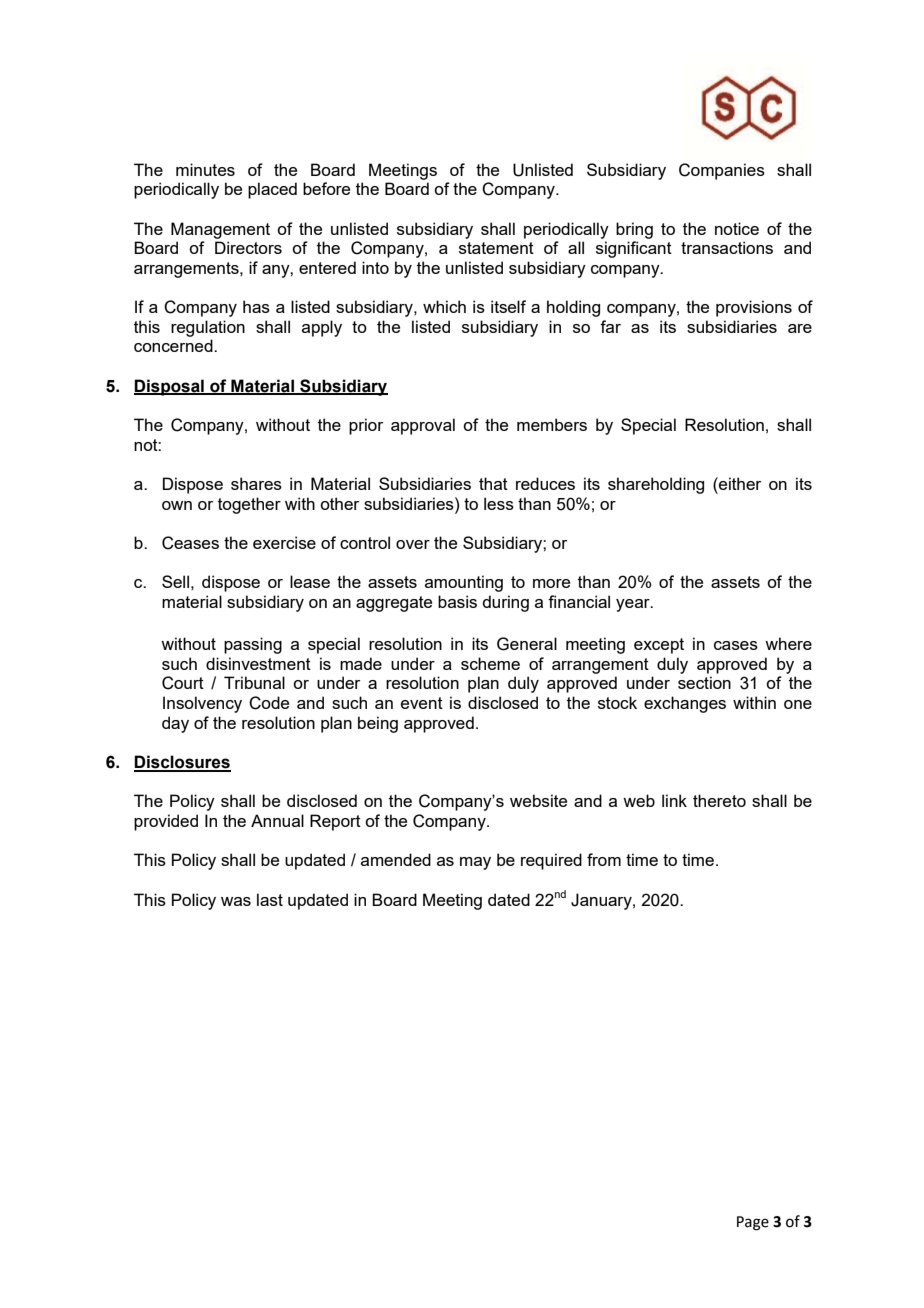 Image resolution: width=924 pixels, height=1308 pixels. What do you see at coordinates (496, 248) in the page?
I see `statement` at bounding box center [496, 248].
